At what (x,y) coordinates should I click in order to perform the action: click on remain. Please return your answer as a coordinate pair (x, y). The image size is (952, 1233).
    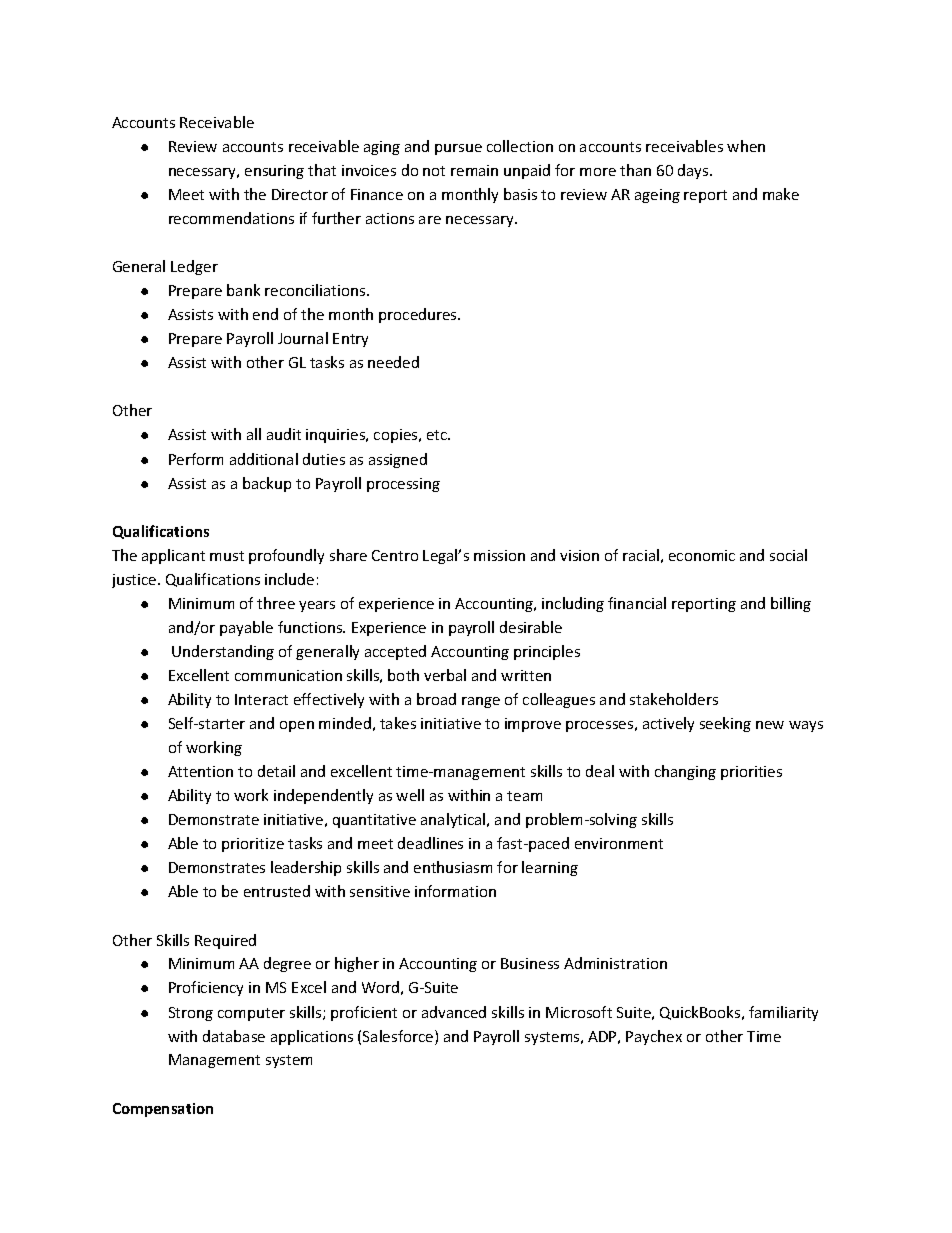
    Looking at the image, I should click on (474, 170).
